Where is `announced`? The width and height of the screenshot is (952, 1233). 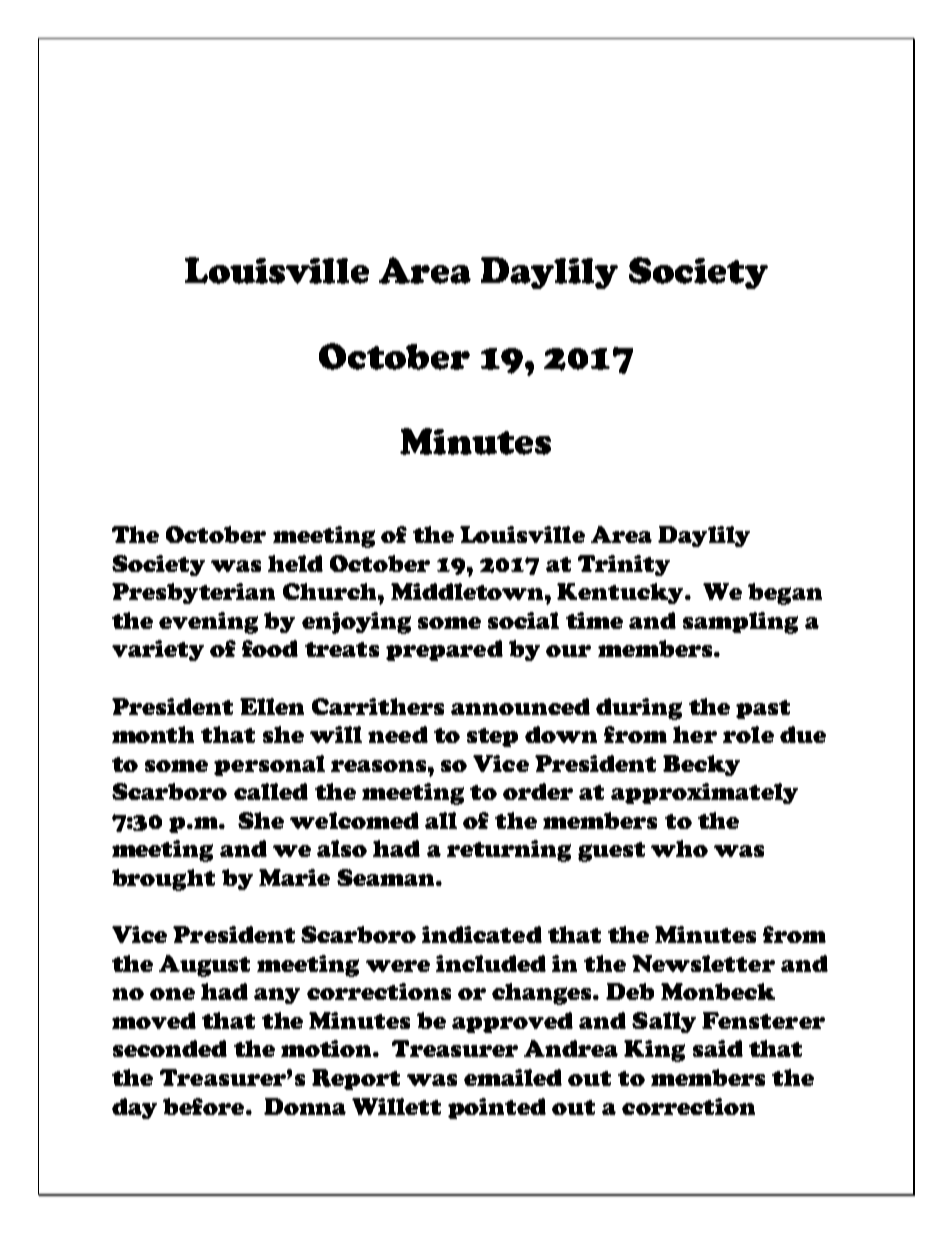
announced is located at coordinates (520, 706).
